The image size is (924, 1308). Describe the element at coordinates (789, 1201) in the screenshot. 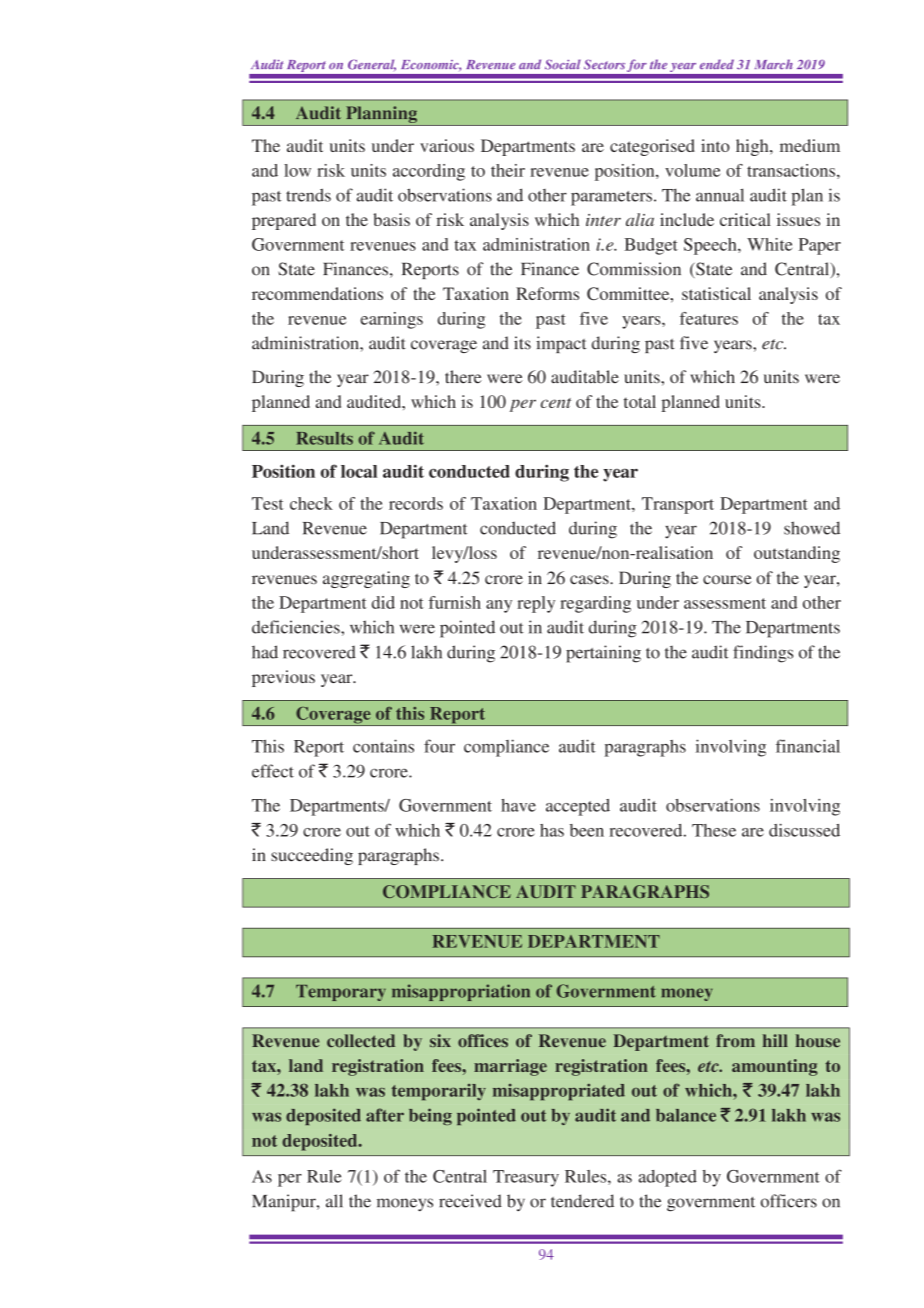

I see `officers` at that location.
